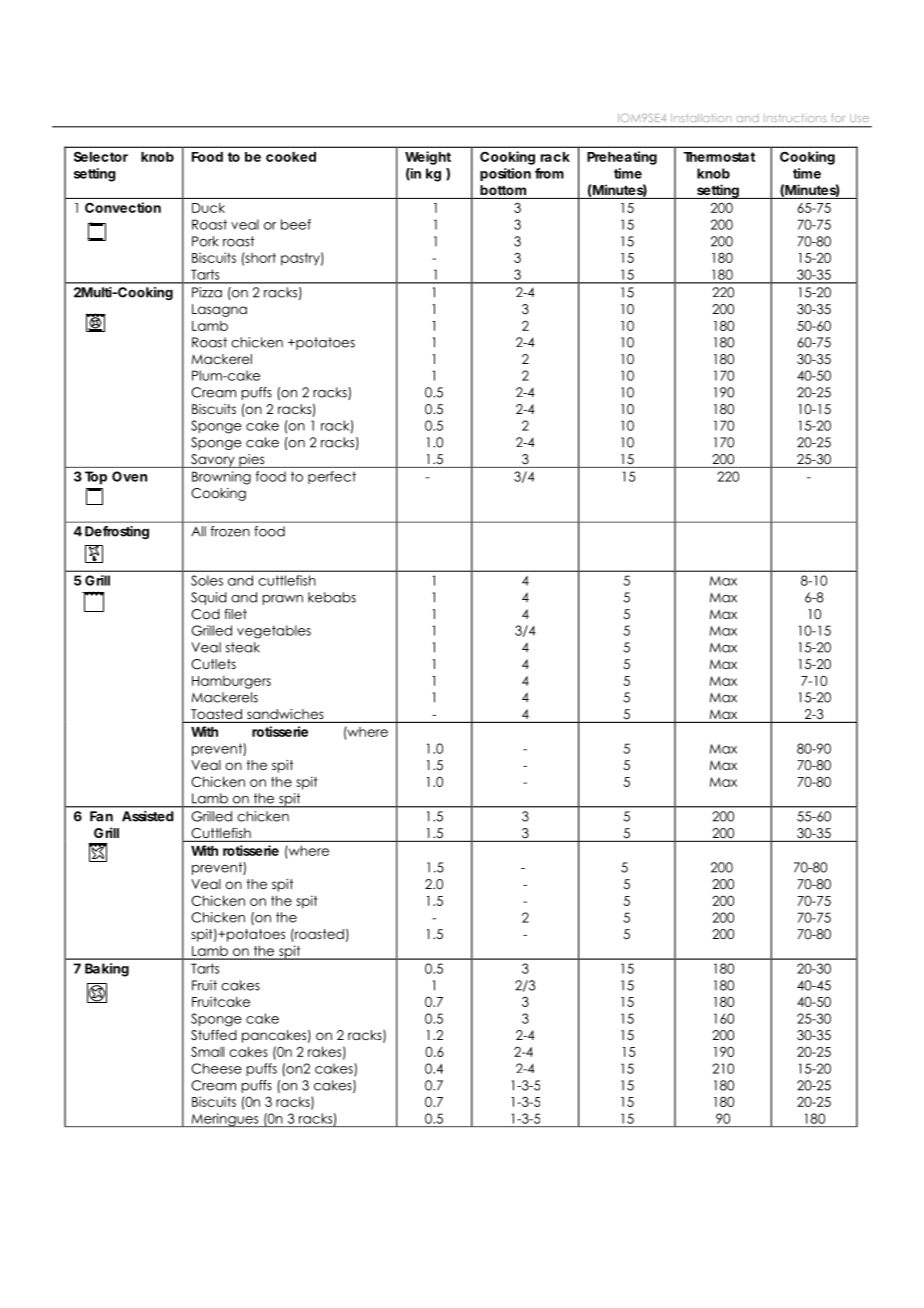 The width and height of the document is (924, 1308). I want to click on position, so click(505, 174).
